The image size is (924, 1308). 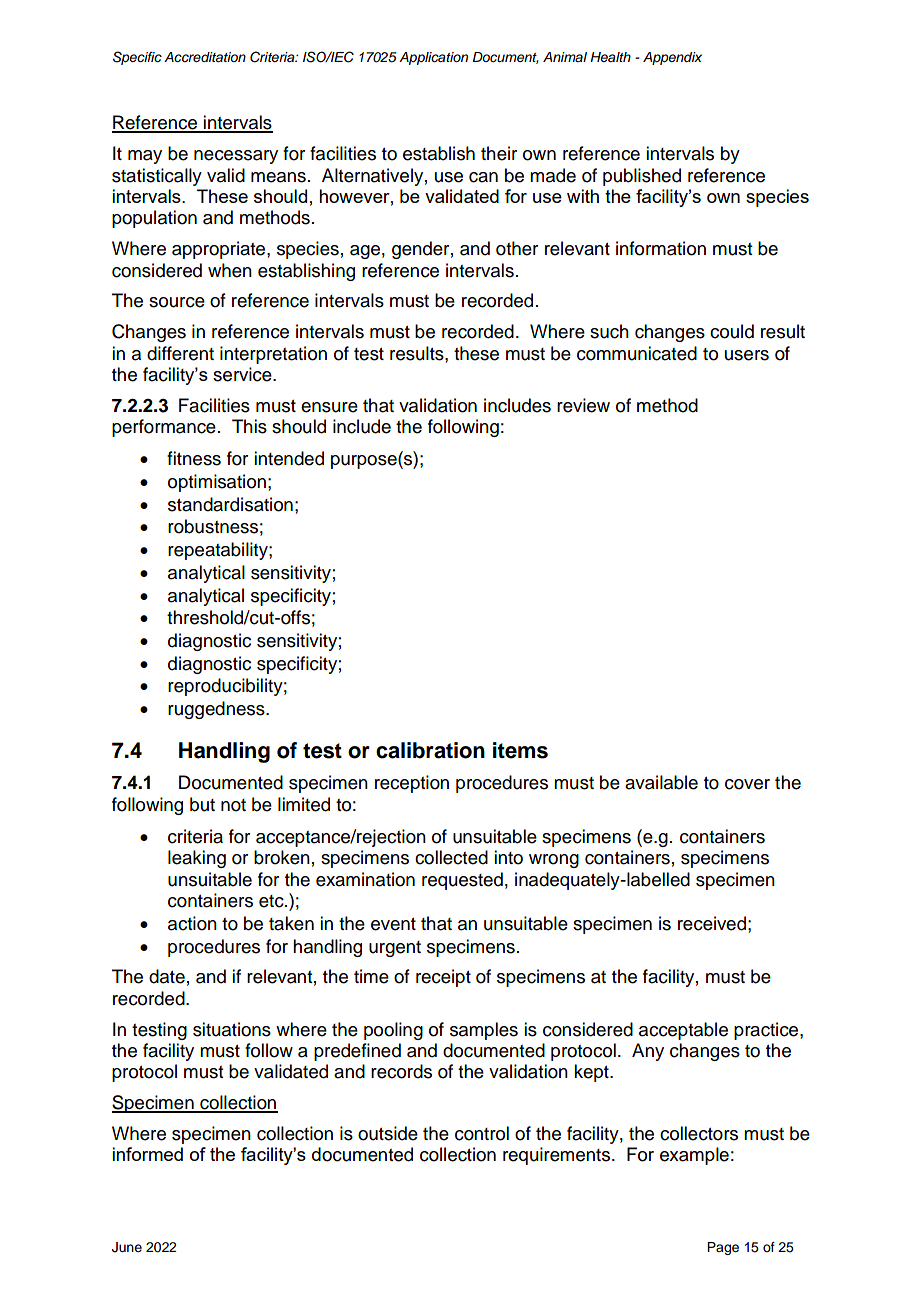 What do you see at coordinates (433, 58) in the page?
I see `Application` at bounding box center [433, 58].
